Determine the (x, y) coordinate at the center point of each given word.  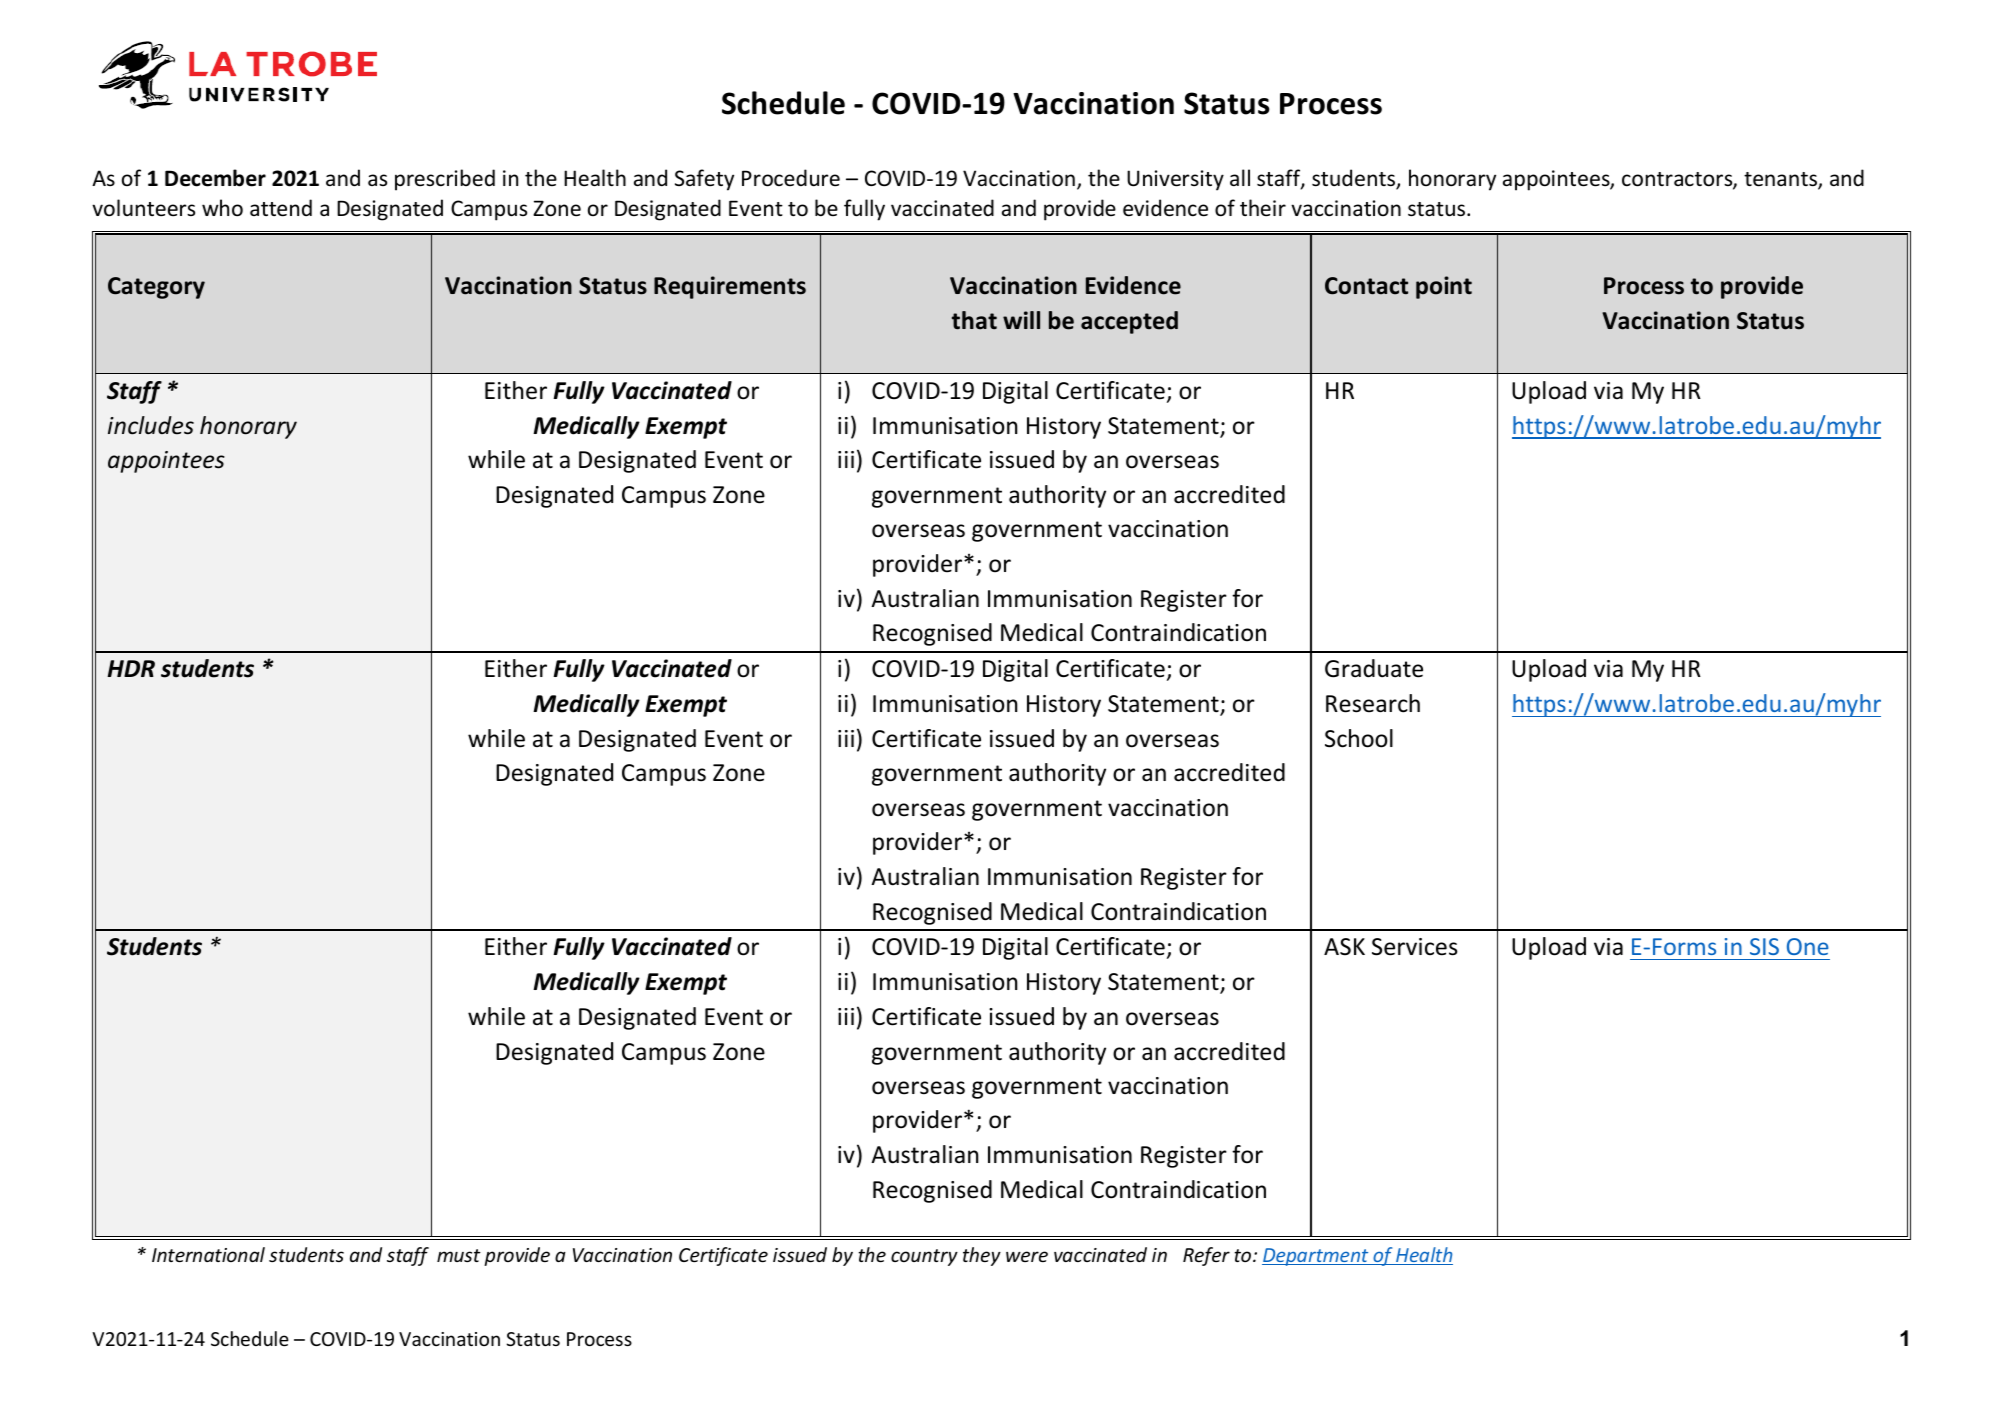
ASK (1344, 947)
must (459, 1255)
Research (1373, 703)
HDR (131, 668)
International (208, 1254)
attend (281, 208)
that (974, 320)
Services (1415, 947)
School (1359, 738)
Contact (1366, 286)
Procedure (791, 178)
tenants (1781, 181)
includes (151, 425)
